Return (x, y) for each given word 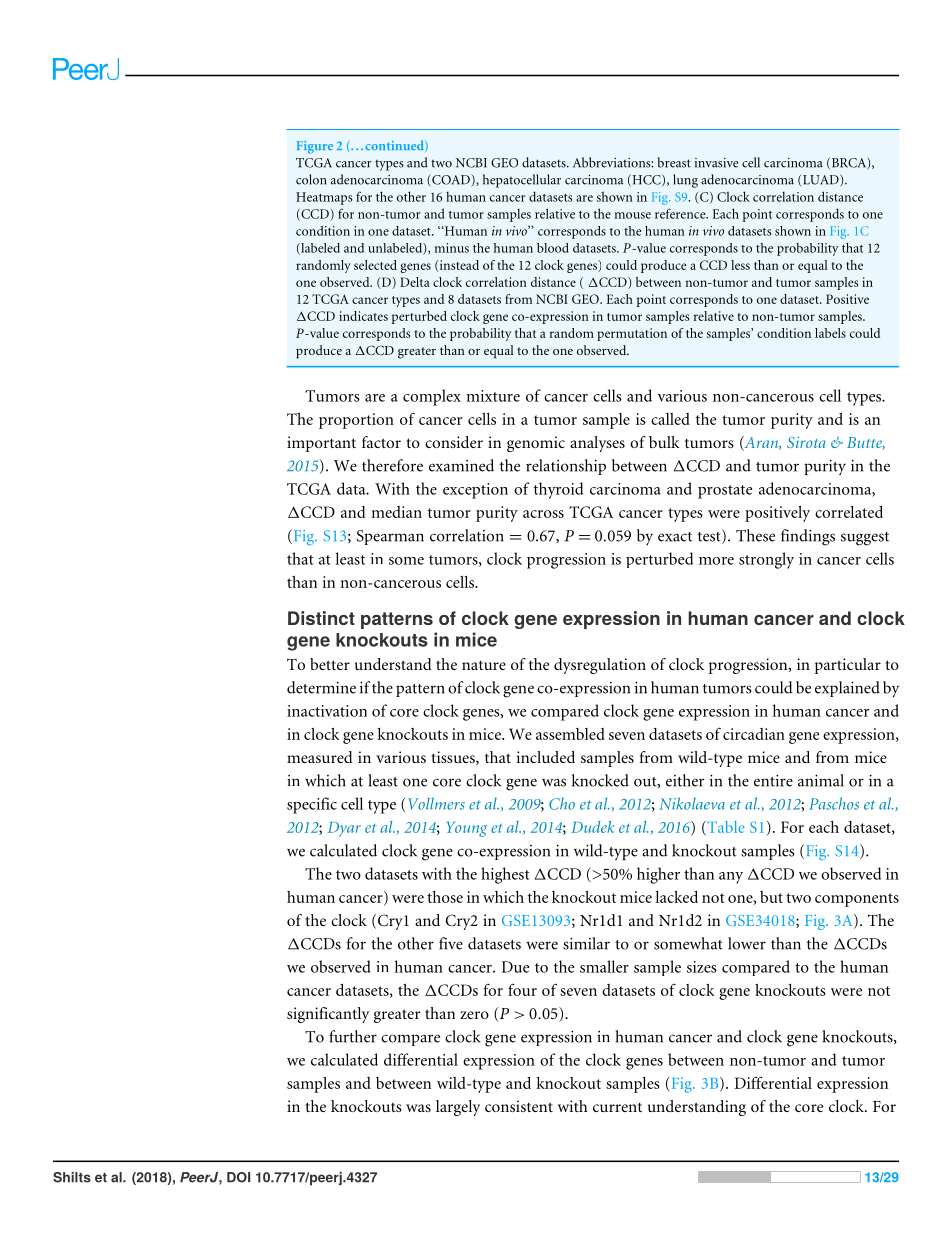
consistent (519, 1106)
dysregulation (600, 666)
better (330, 664)
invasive (716, 163)
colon (311, 179)
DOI (238, 1177)
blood (553, 248)
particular (848, 666)
